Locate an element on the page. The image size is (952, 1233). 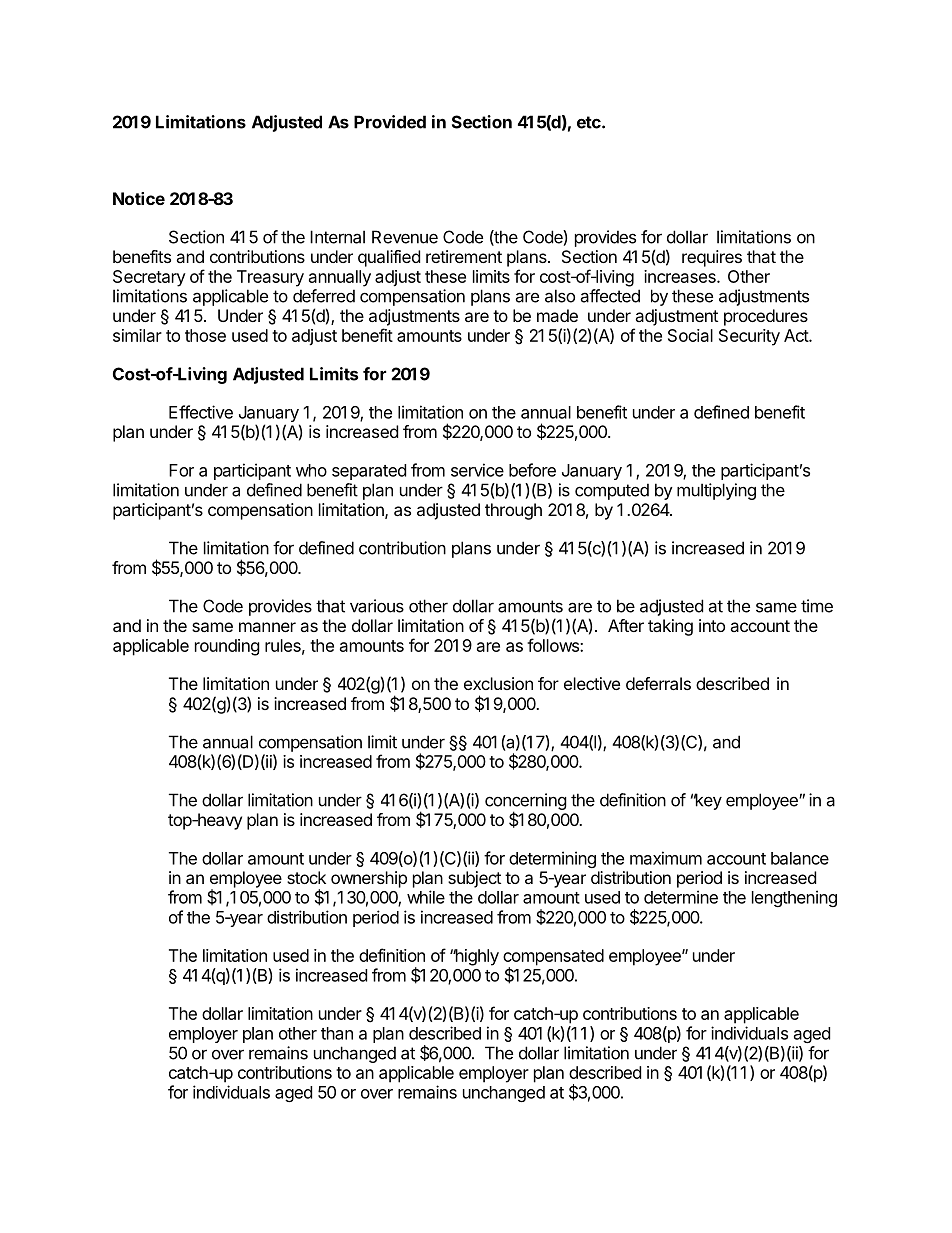
stock is located at coordinates (306, 877).
